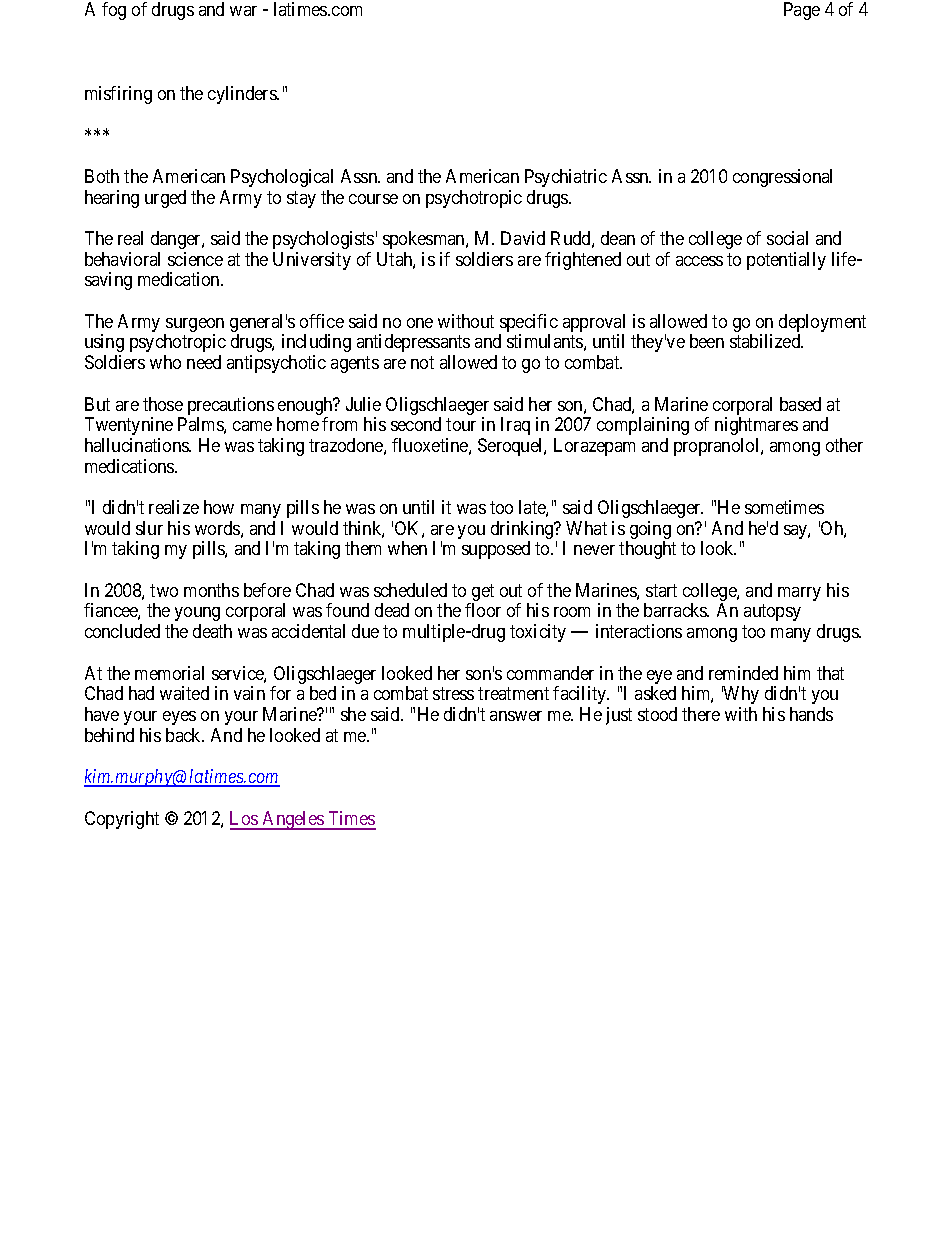  I want to click on there, so click(701, 714).
